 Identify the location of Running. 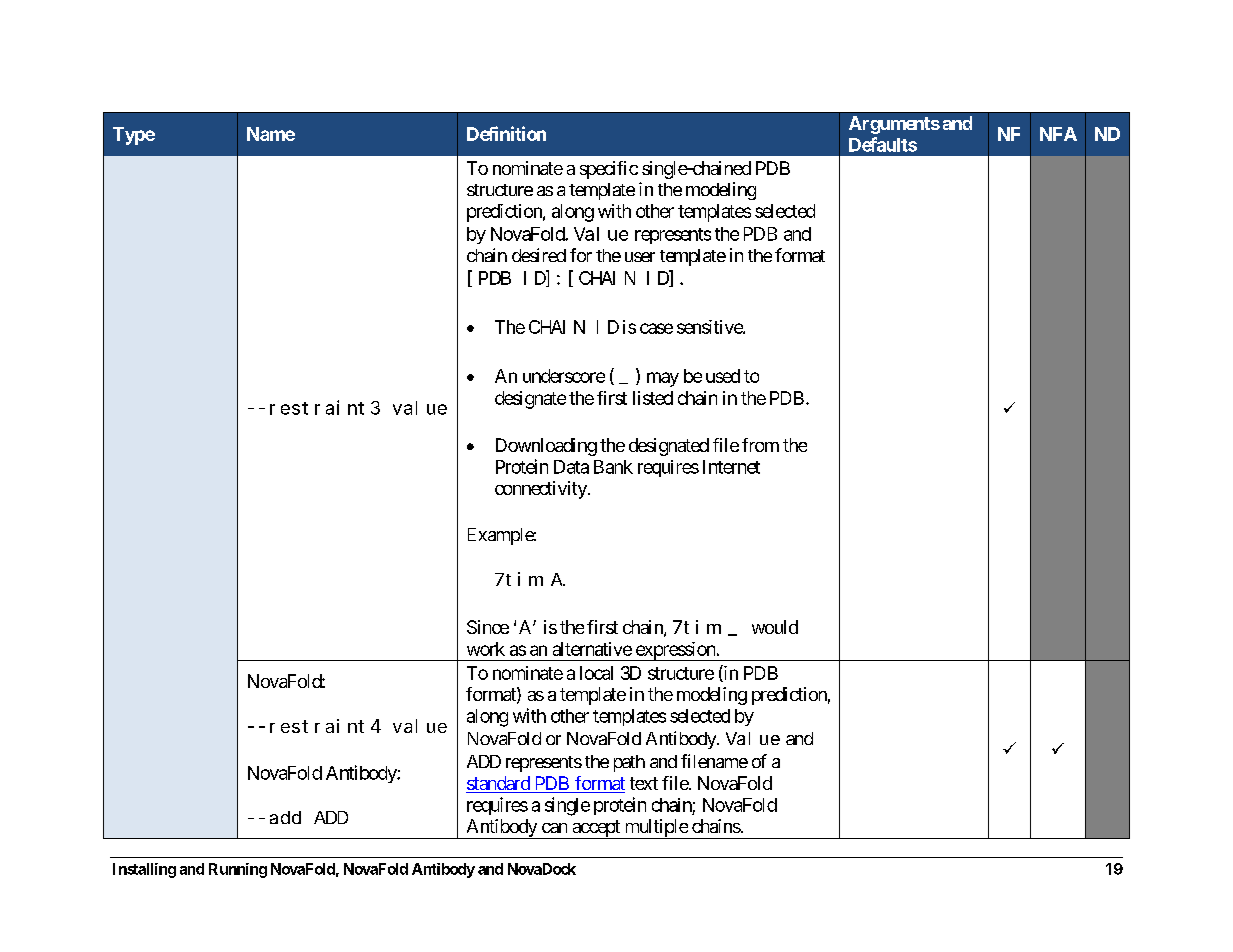
(238, 870).
